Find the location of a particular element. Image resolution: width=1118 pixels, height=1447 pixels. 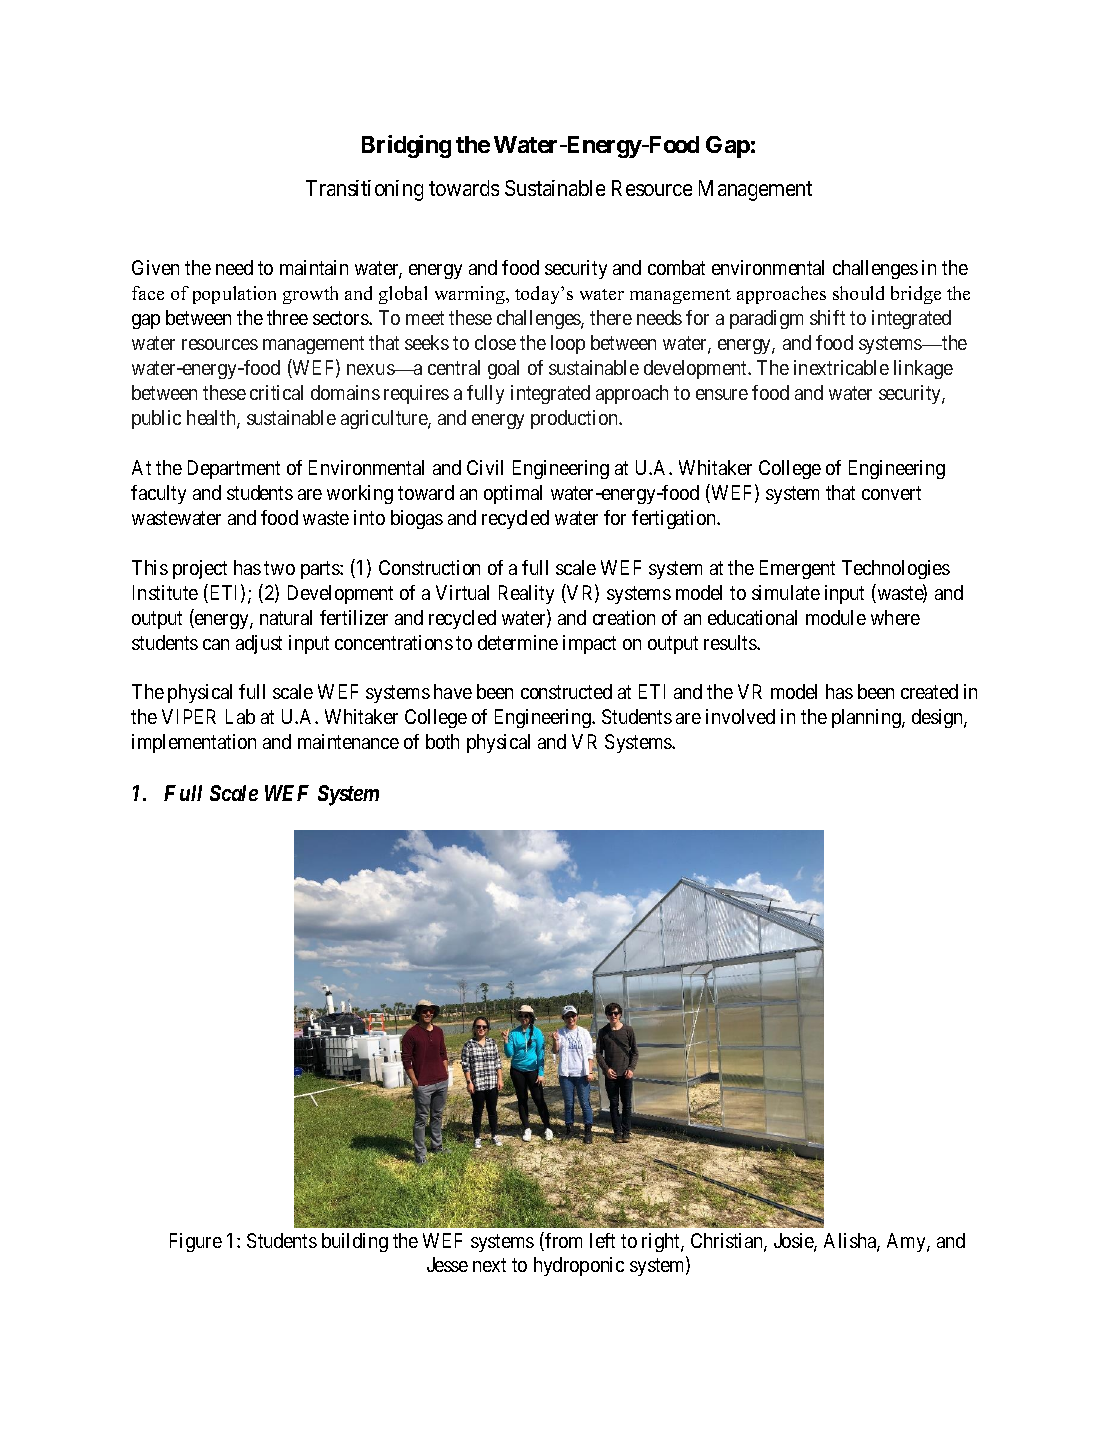

Transitioning is located at coordinates (364, 190).
